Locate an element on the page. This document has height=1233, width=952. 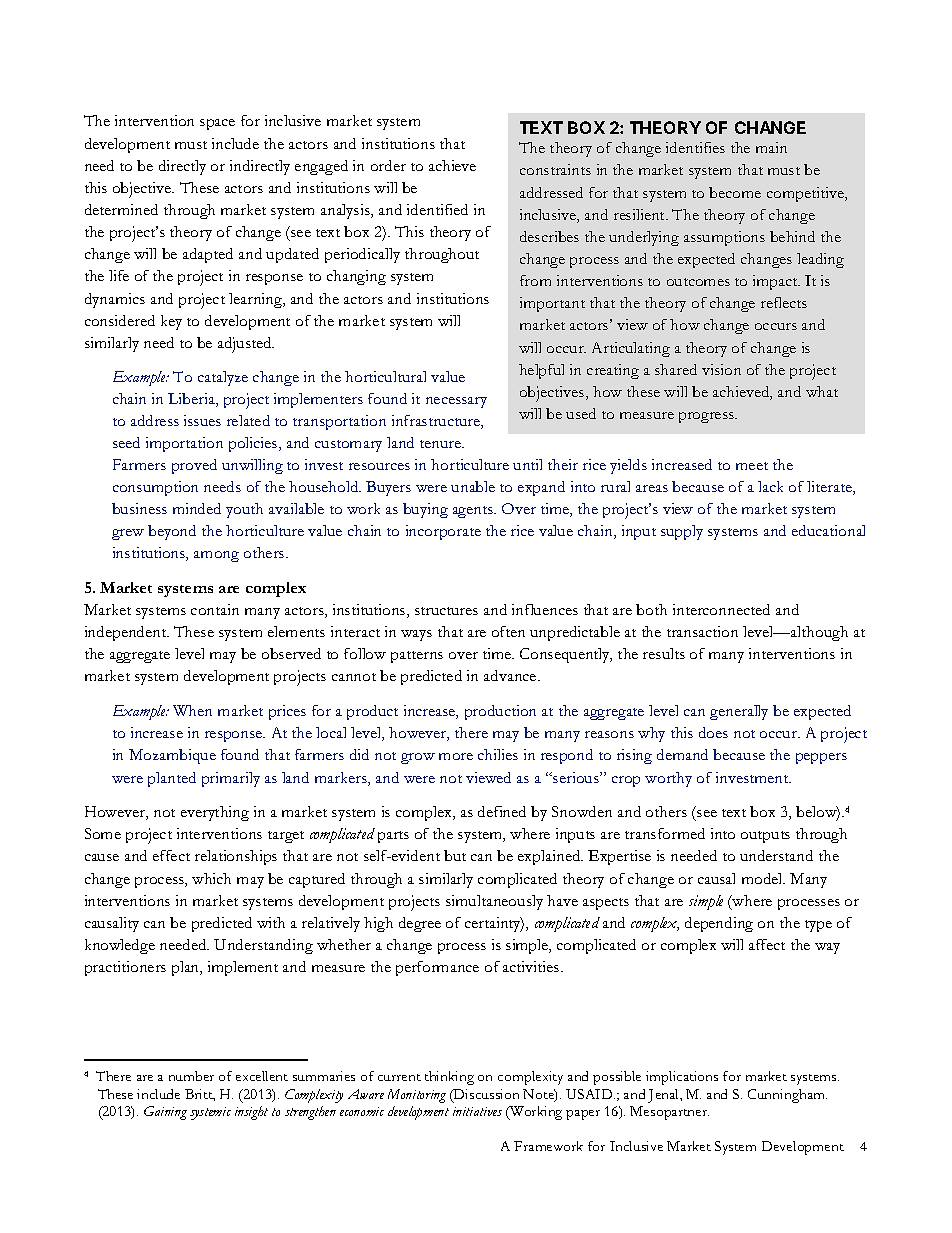
number is located at coordinates (191, 1076).
